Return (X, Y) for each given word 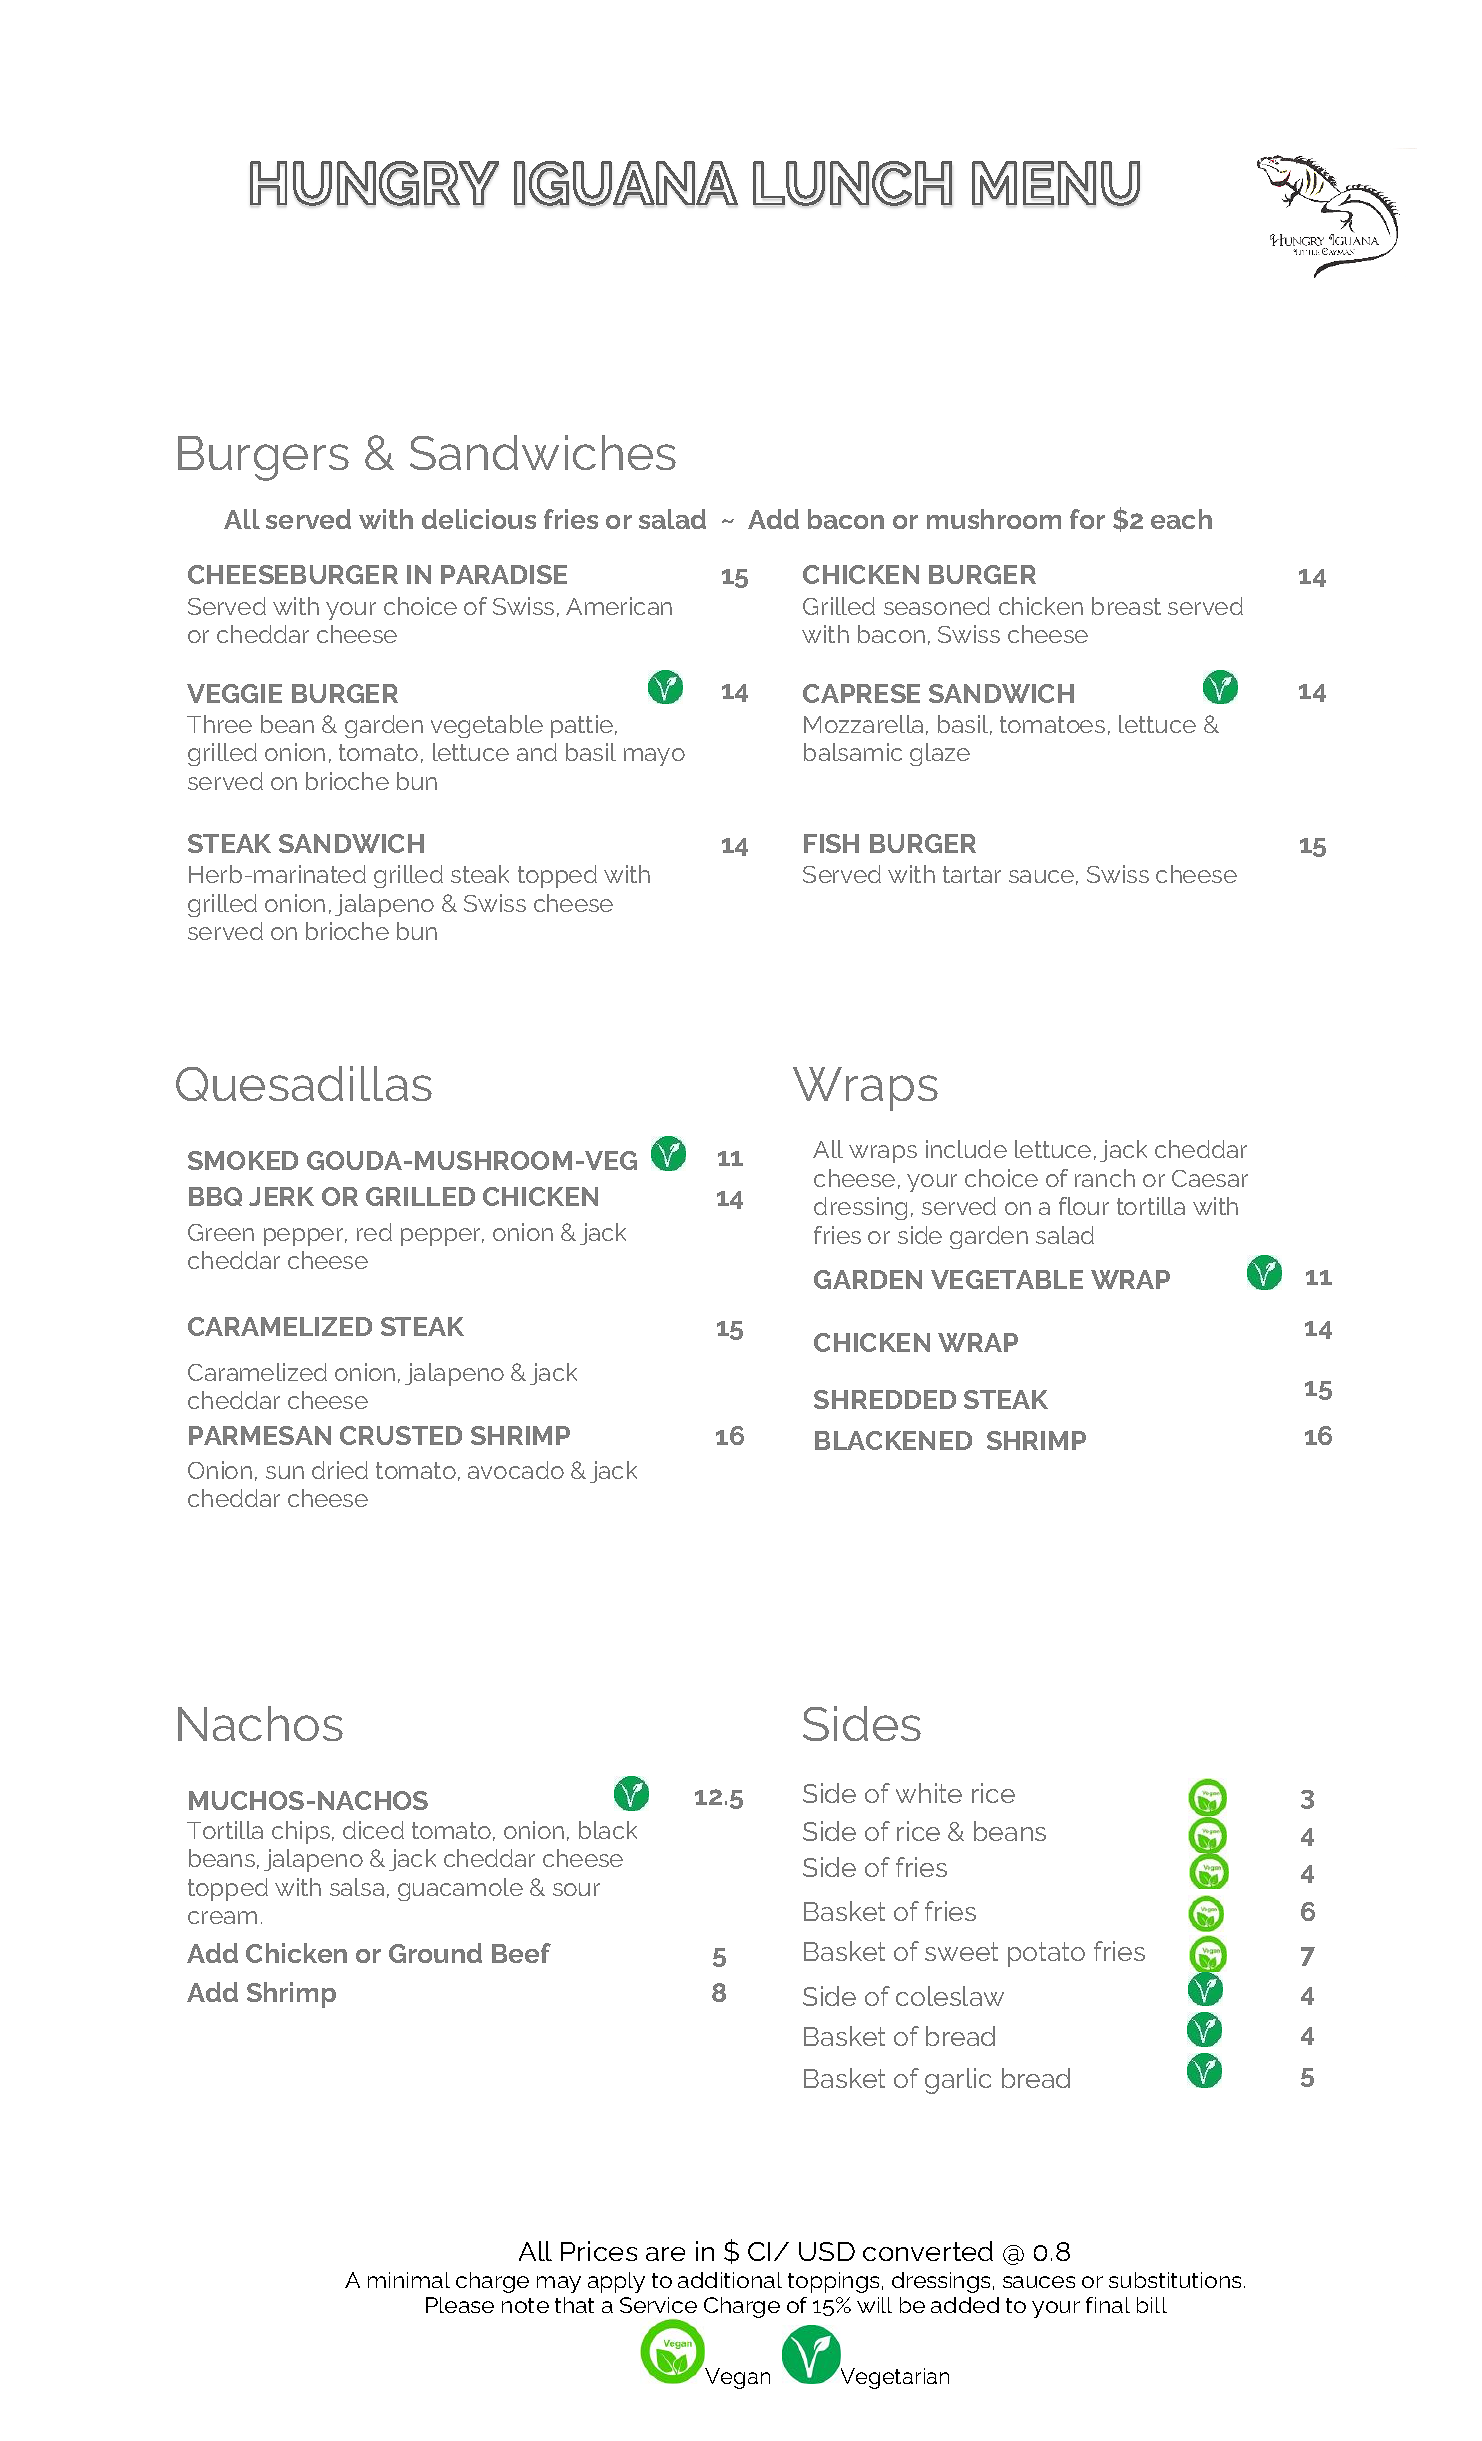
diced (373, 1830)
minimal (409, 2280)
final (1108, 2305)
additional (730, 2280)
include (966, 1149)
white (929, 1793)
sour (576, 1889)
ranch (1105, 1178)
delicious (479, 519)
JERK (281, 1196)
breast (1126, 606)
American (619, 606)
